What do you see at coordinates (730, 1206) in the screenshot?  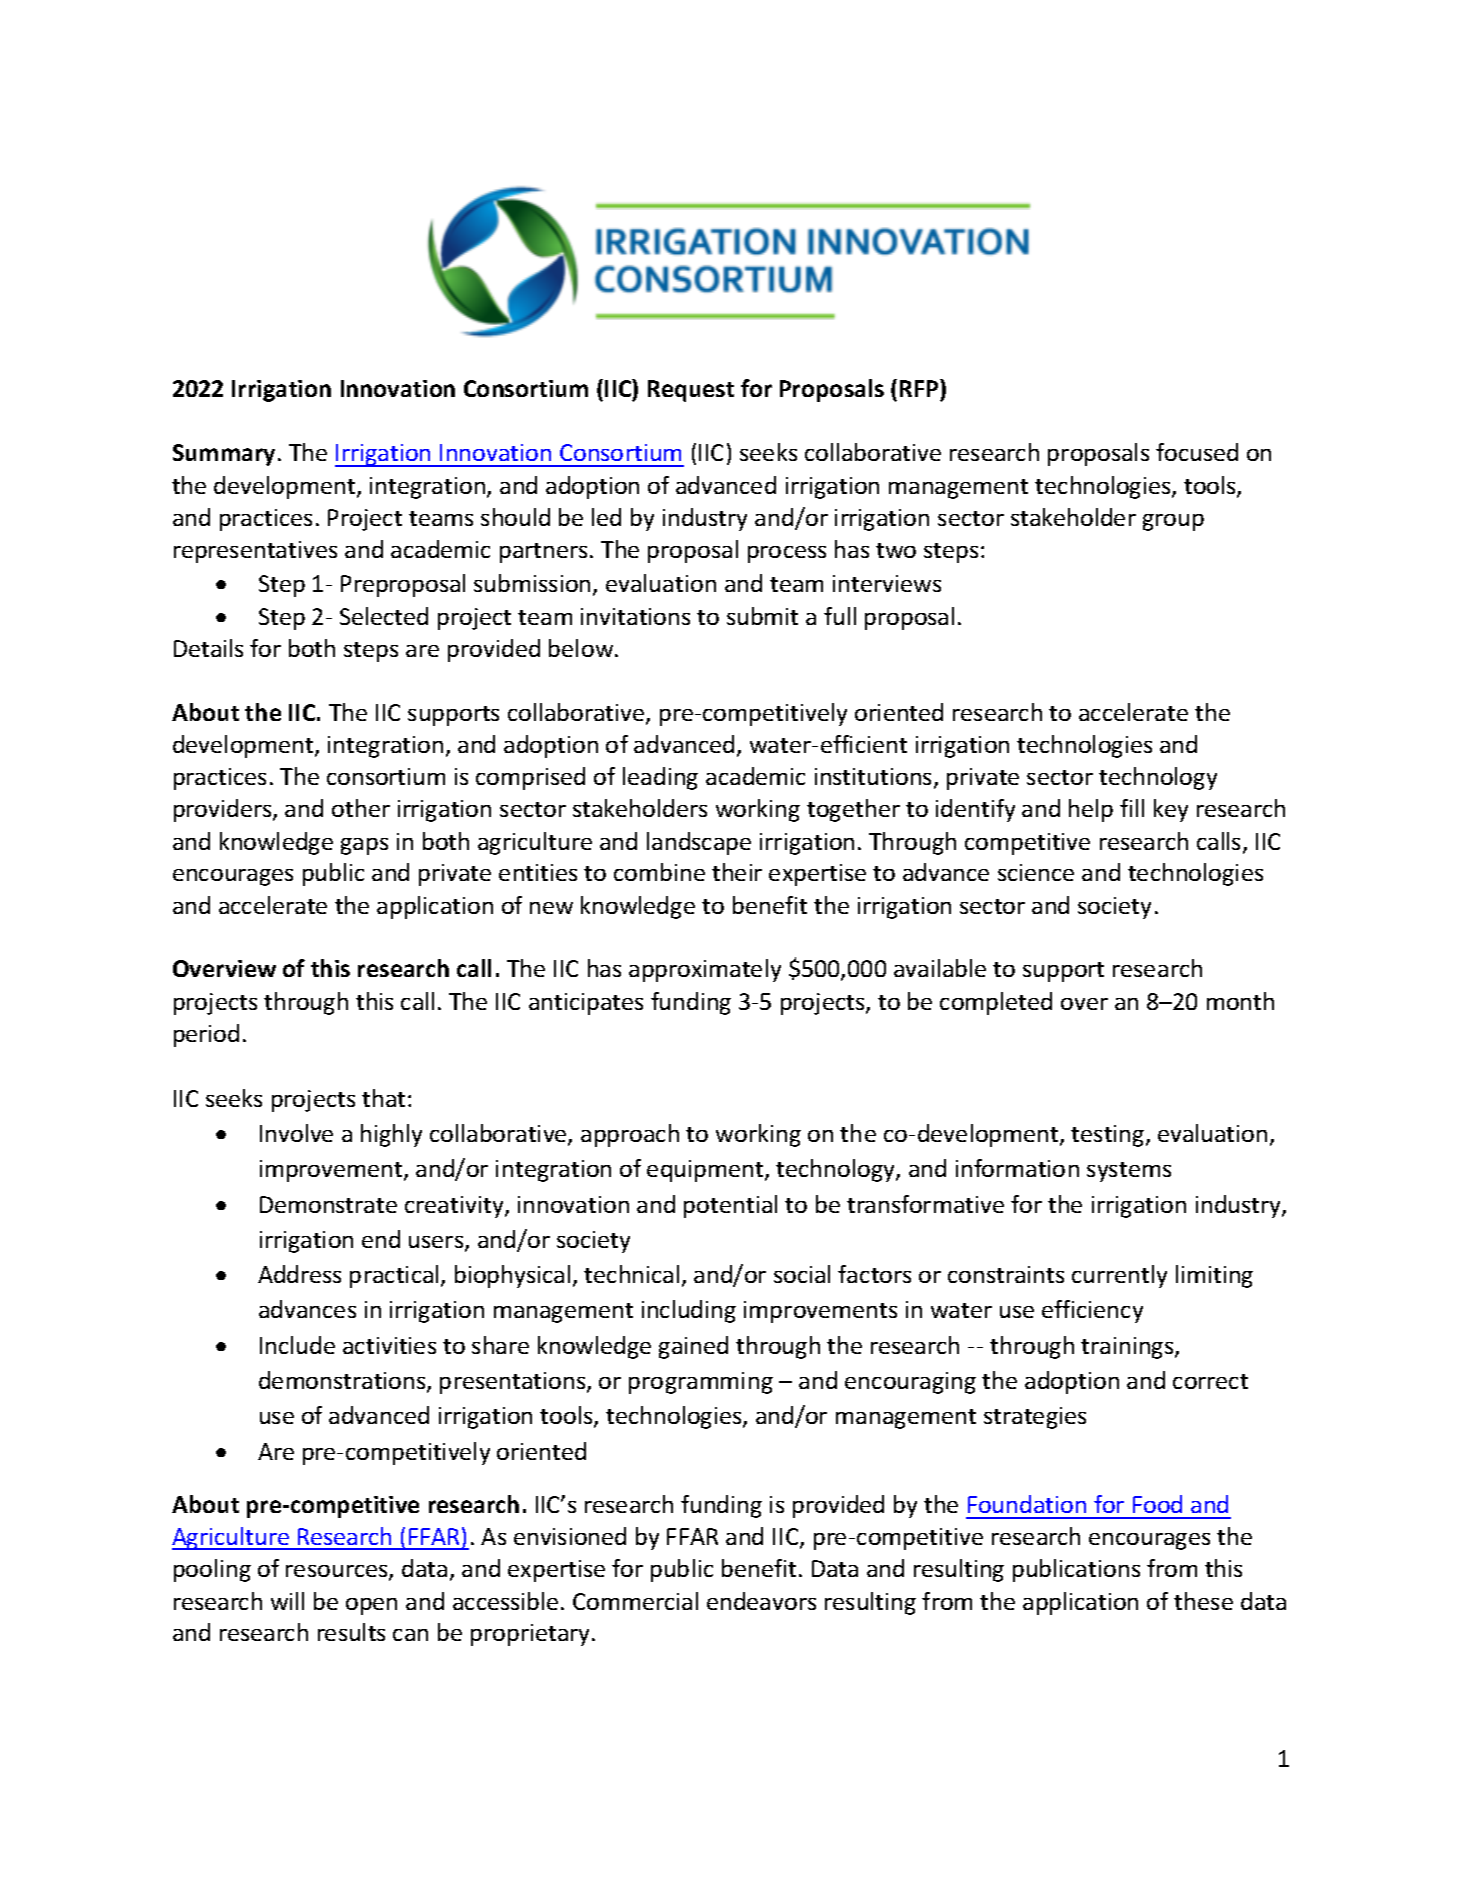 I see `potential` at bounding box center [730, 1206].
